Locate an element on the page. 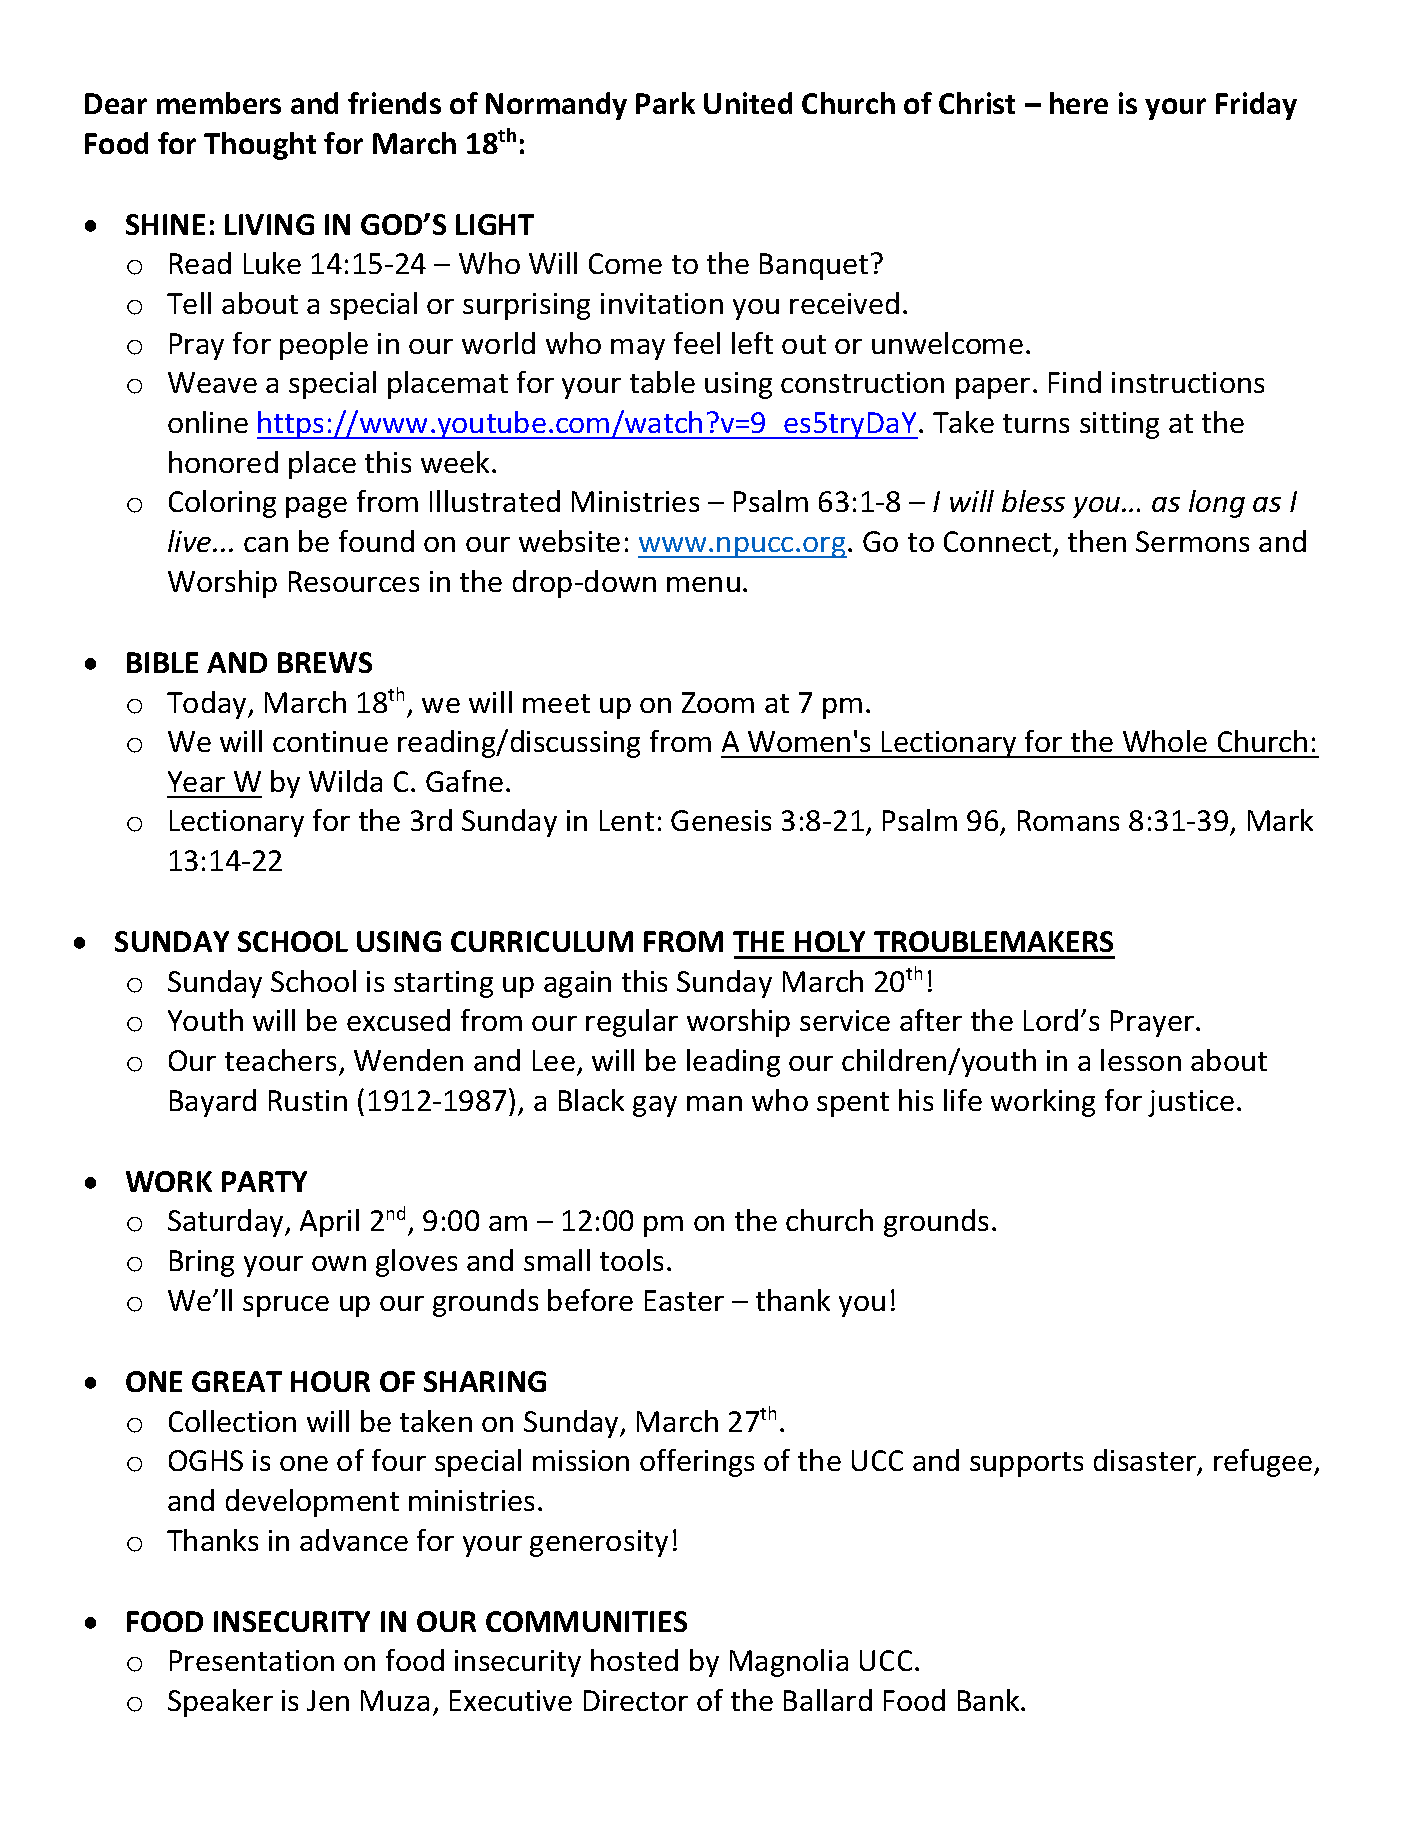 Image resolution: width=1420 pixels, height=1838 pixels. BREWS is located at coordinates (325, 662).
